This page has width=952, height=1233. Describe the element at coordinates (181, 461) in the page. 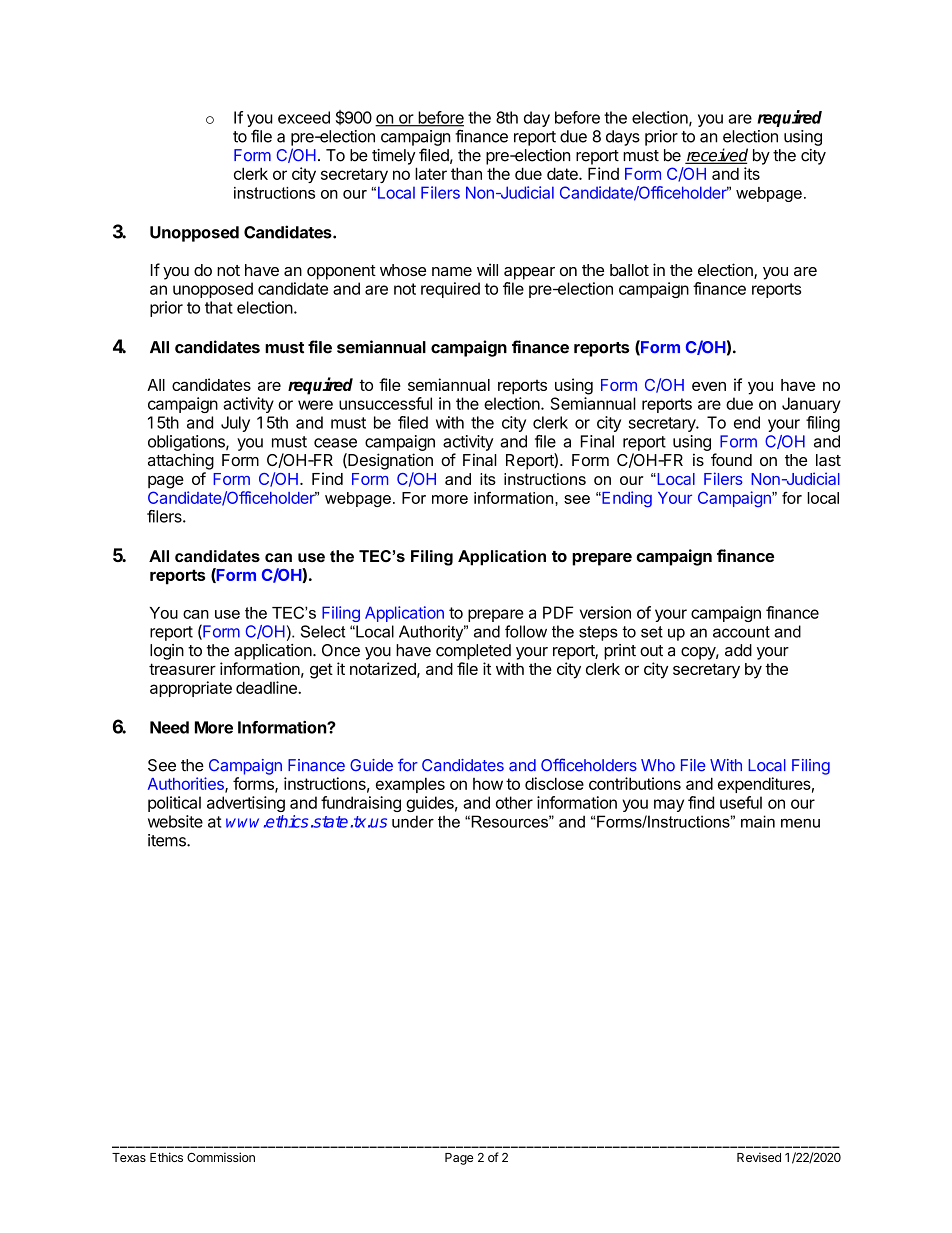

I see `attaching` at that location.
